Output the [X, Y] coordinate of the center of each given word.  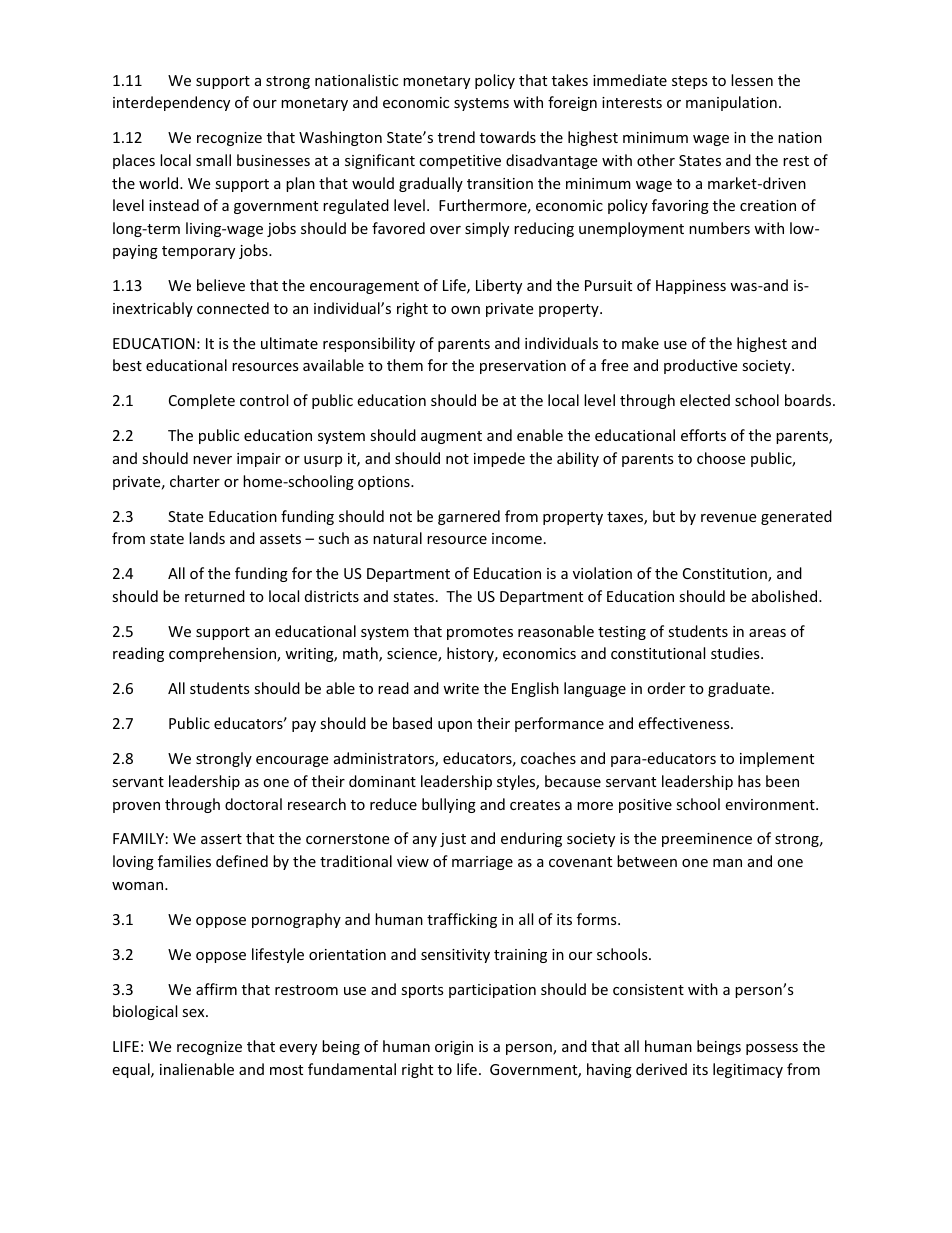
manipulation [731, 103]
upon [455, 726]
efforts [703, 435]
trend [456, 137]
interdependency [171, 103]
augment [451, 437]
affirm [216, 989]
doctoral [253, 804]
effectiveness [685, 723]
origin [454, 1048]
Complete [202, 401]
